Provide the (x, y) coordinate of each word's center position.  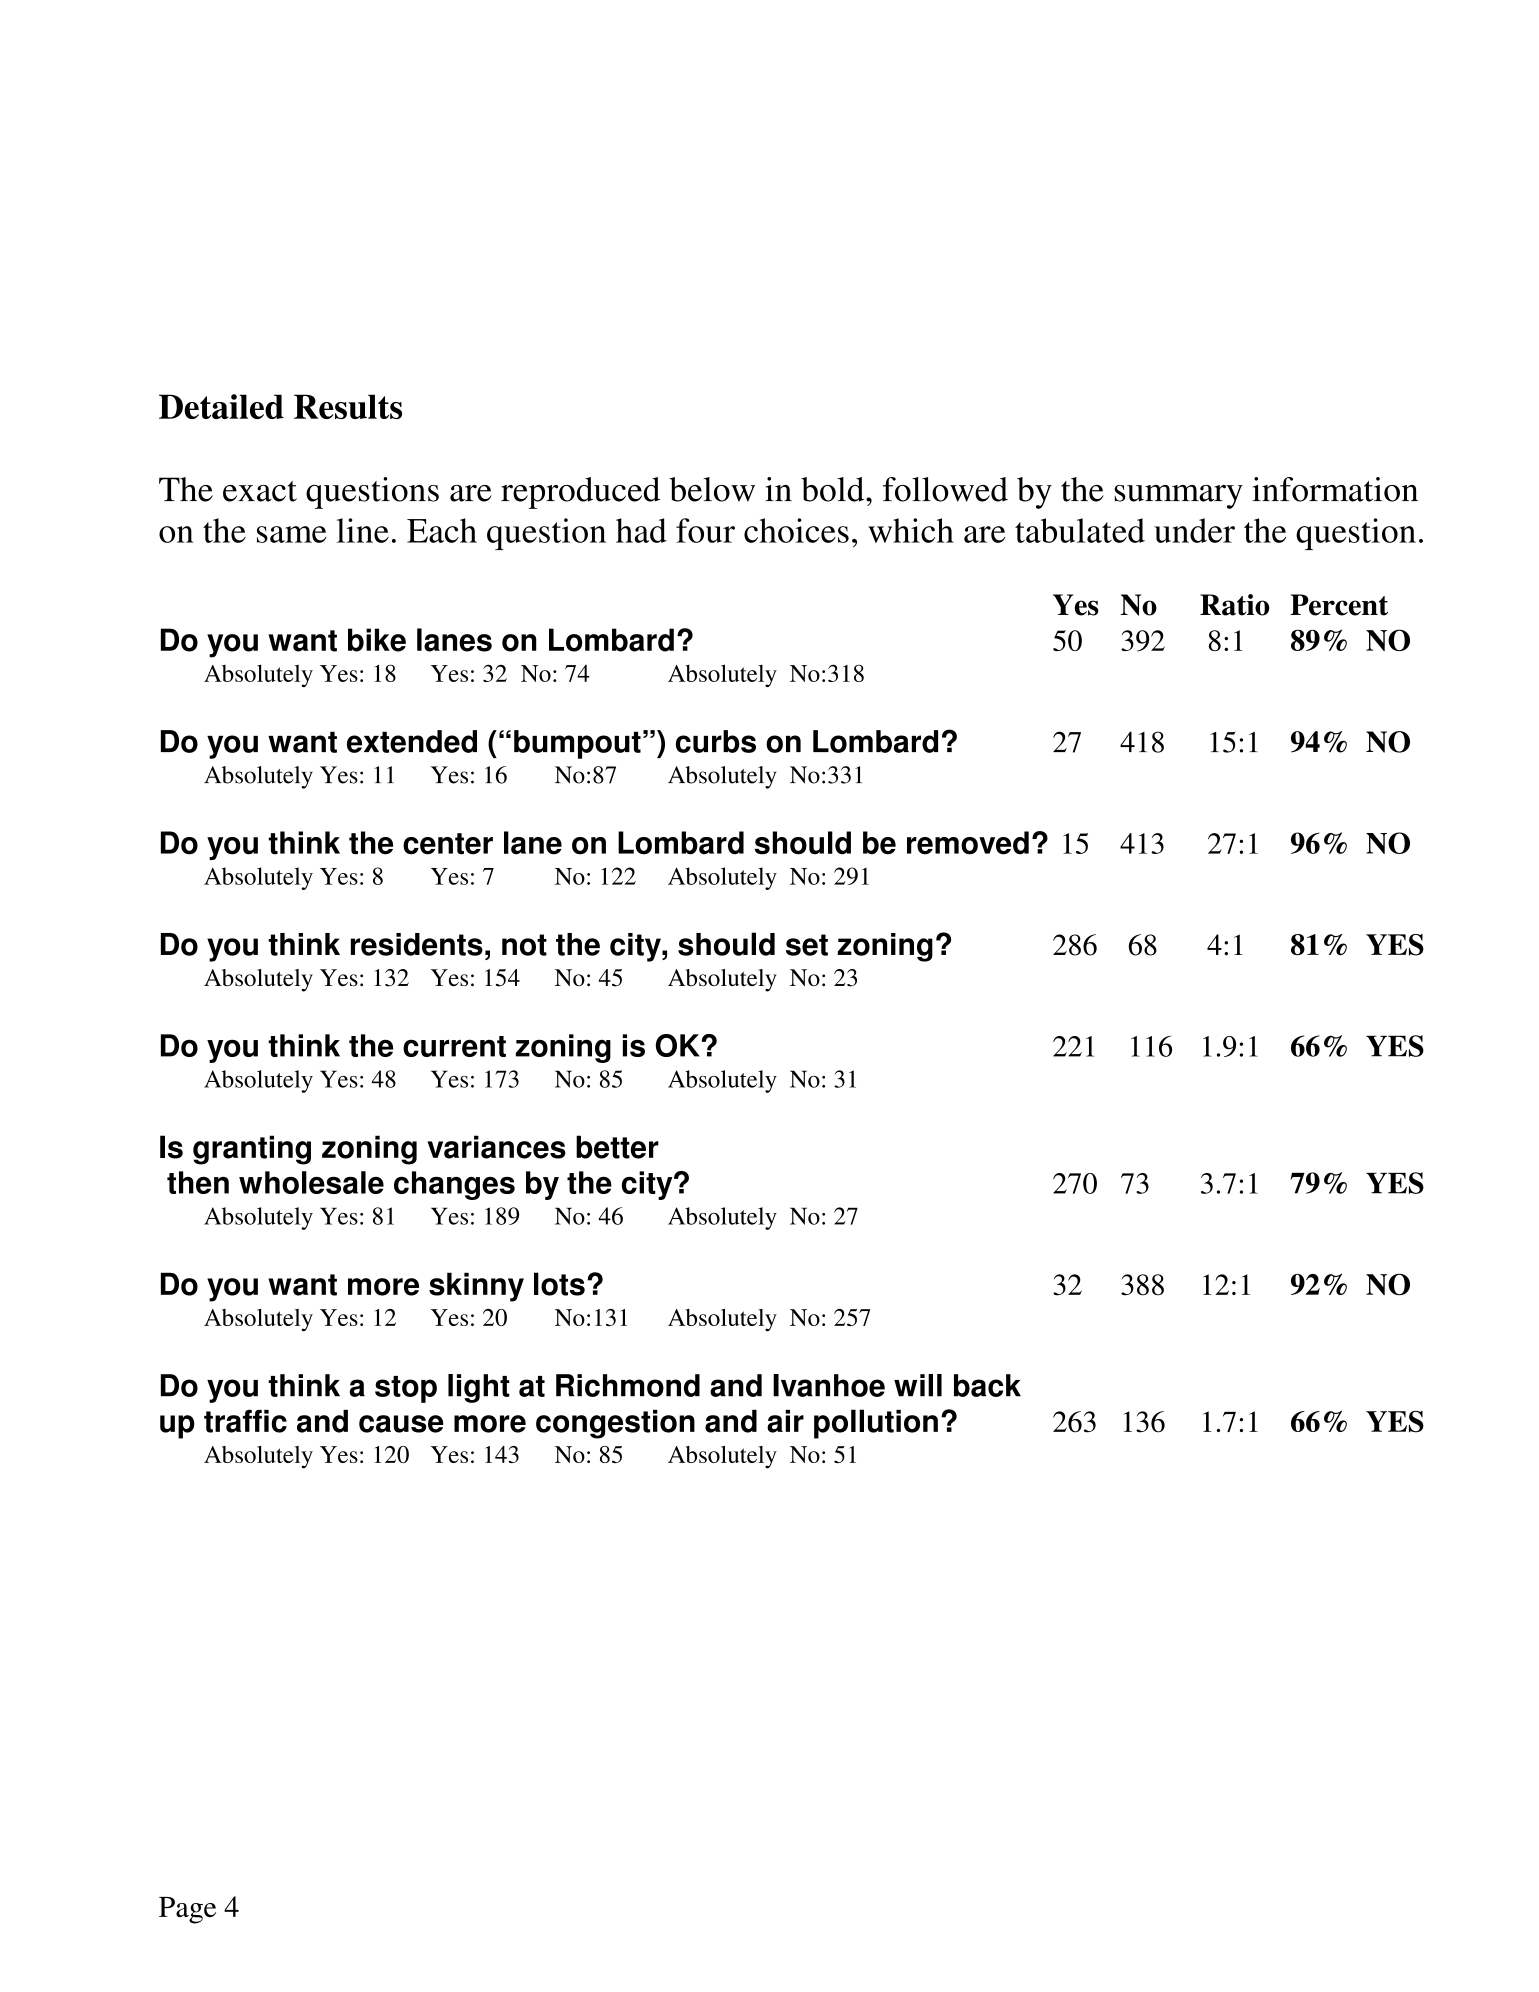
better (617, 1147)
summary (1178, 497)
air (785, 1421)
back (987, 1385)
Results (348, 406)
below (712, 489)
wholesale (311, 1182)
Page (187, 1910)
